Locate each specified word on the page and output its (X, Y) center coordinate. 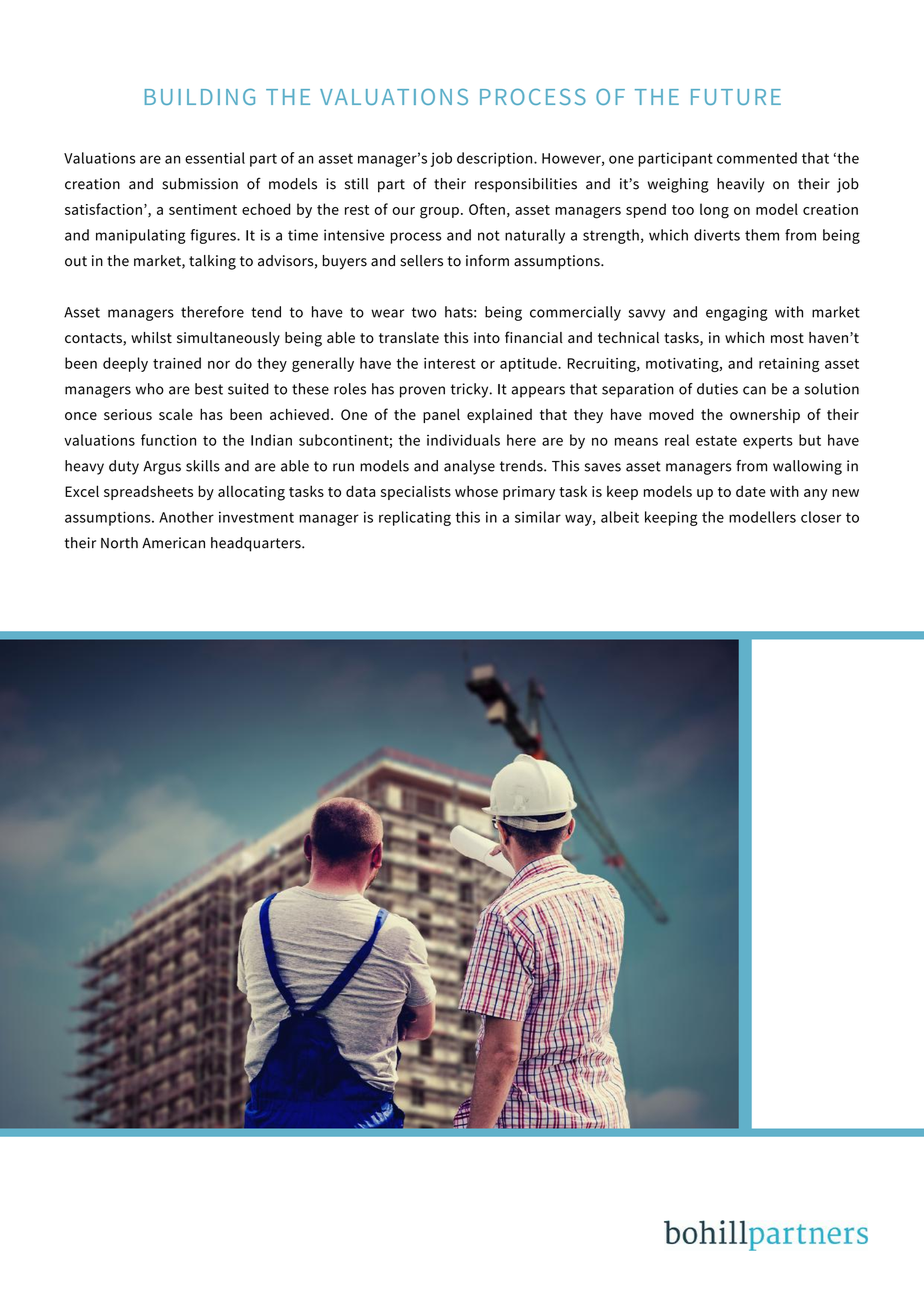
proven (422, 392)
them (762, 235)
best (209, 389)
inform (487, 260)
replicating (415, 518)
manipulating (141, 236)
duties (717, 389)
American (173, 543)
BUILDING (200, 96)
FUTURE (736, 97)
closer (821, 517)
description (496, 159)
